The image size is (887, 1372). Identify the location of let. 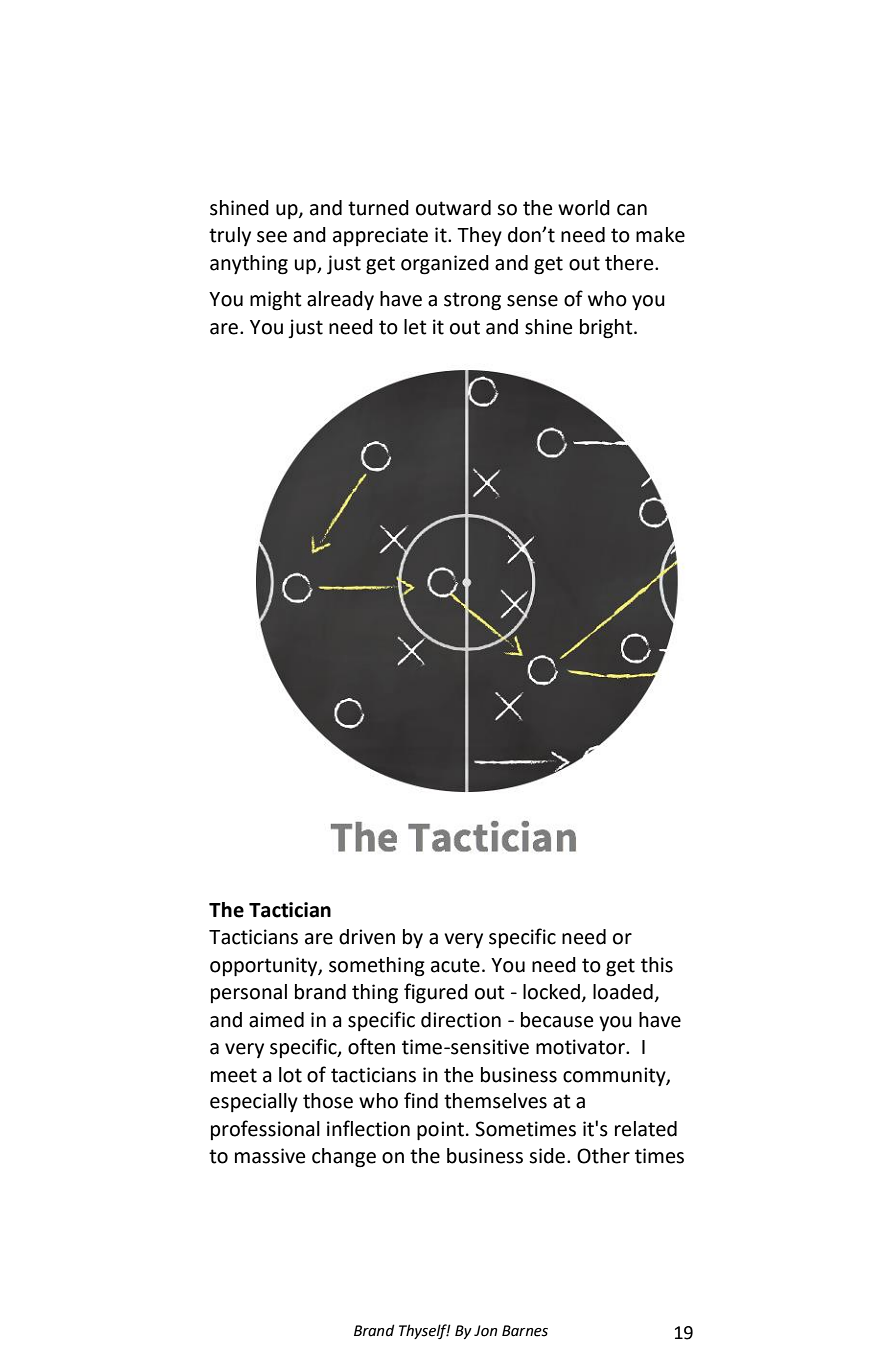
(415, 327).
